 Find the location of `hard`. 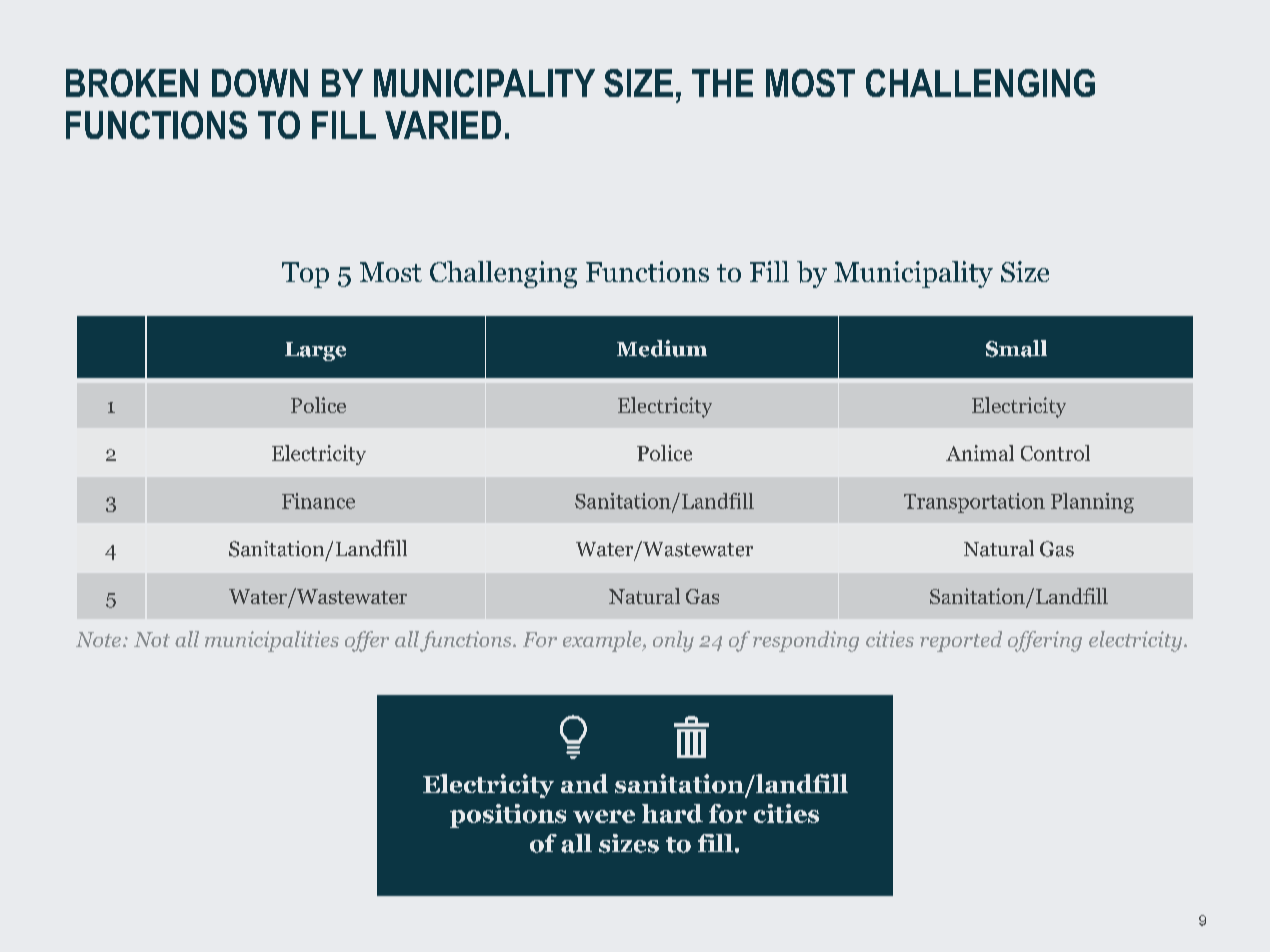

hard is located at coordinates (672, 813).
